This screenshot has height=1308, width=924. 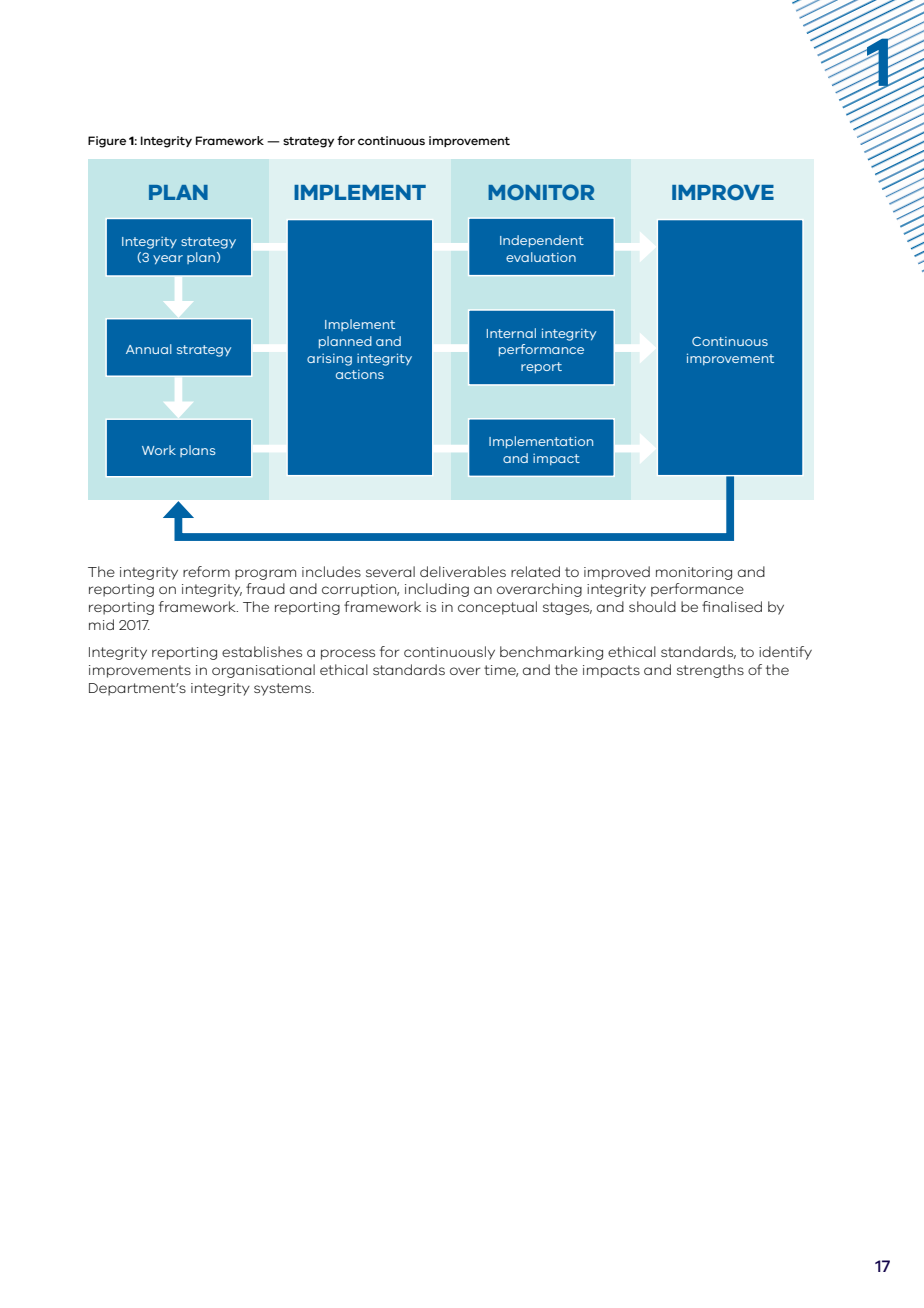 I want to click on actions, so click(x=360, y=374).
